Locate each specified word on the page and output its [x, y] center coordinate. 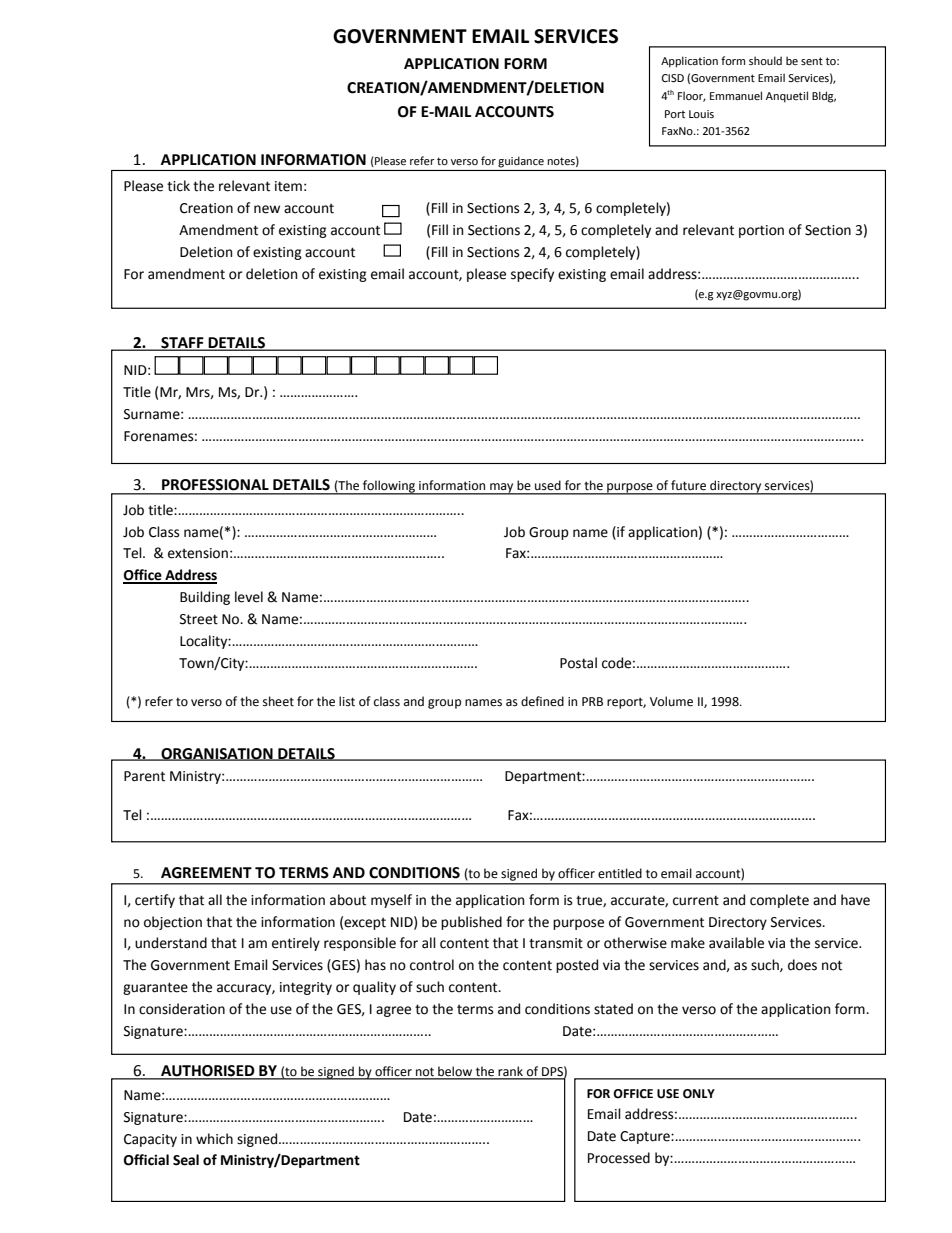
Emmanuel [736, 95]
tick [178, 186]
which [214, 1139]
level [249, 597]
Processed [619, 1158]
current [696, 900]
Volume [671, 701]
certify [155, 901]
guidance [521, 162]
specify [532, 275]
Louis [701, 114]
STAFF [182, 344]
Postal [578, 663]
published [471, 923]
